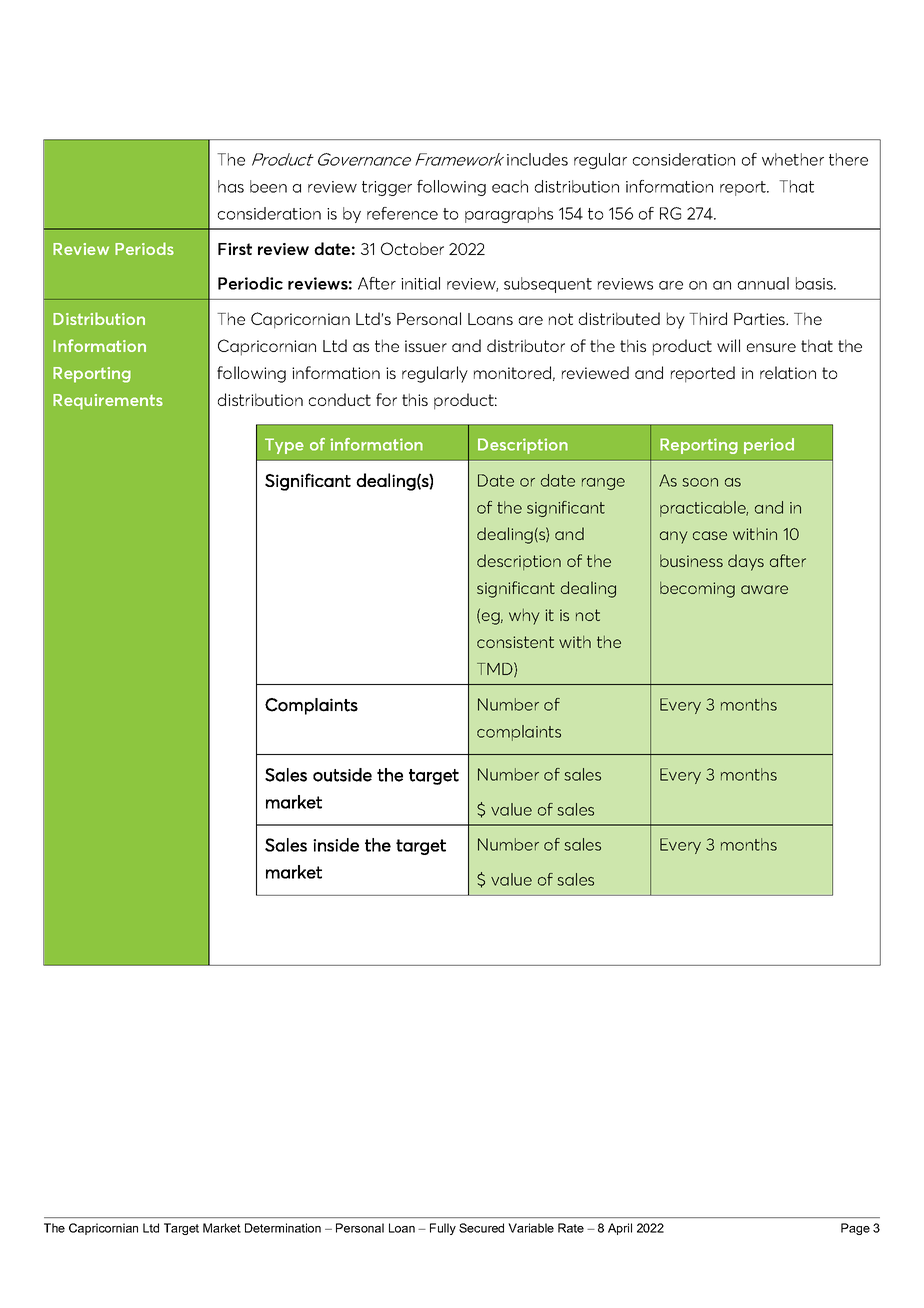 The width and height of the screenshot is (924, 1308). What do you see at coordinates (510, 186) in the screenshot?
I see `each` at bounding box center [510, 186].
